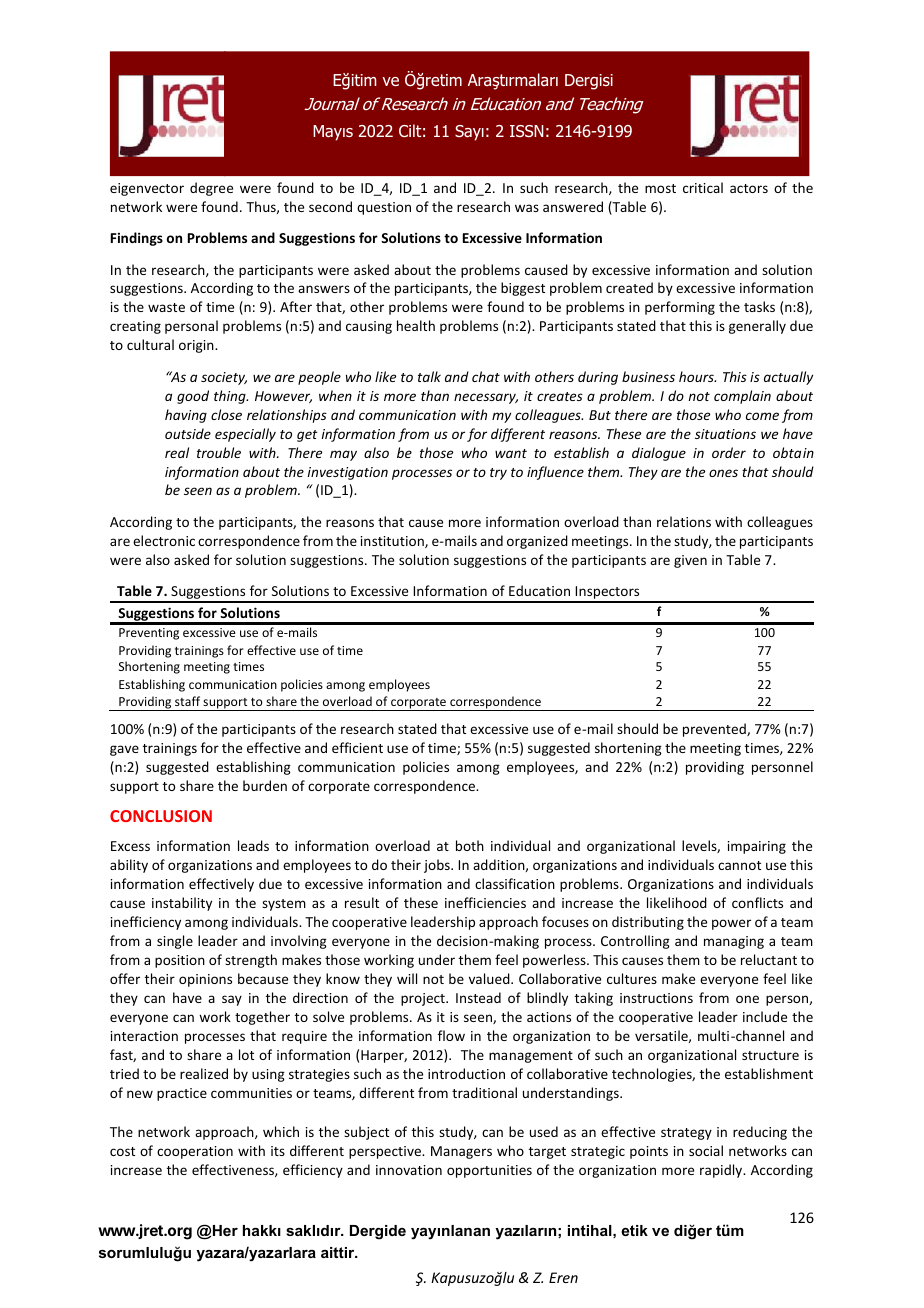  Describe the element at coordinates (461, 1152) in the page. I see `Managers` at that location.
